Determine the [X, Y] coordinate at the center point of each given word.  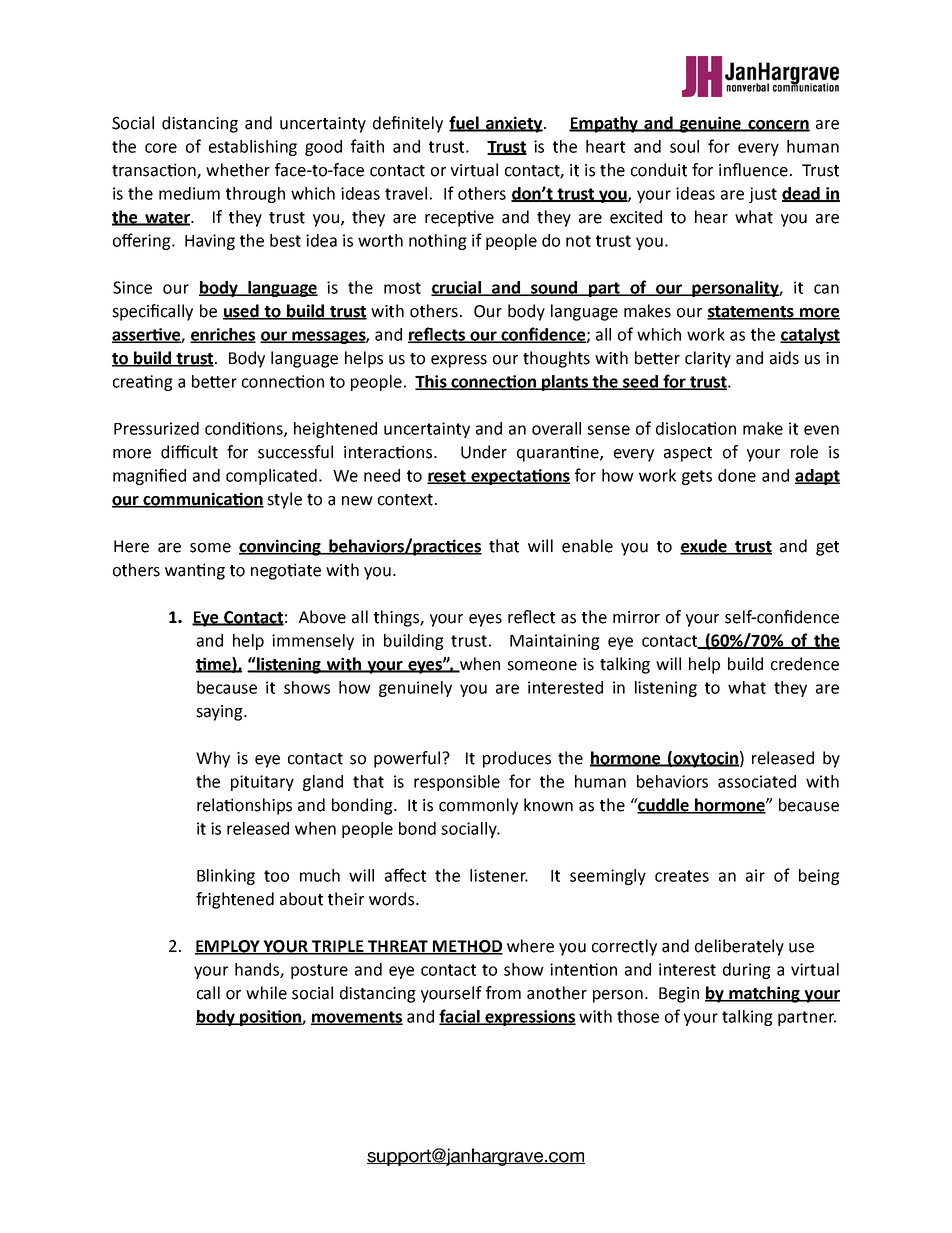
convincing [281, 547]
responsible [457, 783]
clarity [708, 359]
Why [213, 759]
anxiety [514, 124]
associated [757, 781]
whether [238, 170]
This [432, 382]
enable [587, 546]
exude [704, 547]
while [266, 993]
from [503, 993]
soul [684, 146]
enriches [223, 335]
